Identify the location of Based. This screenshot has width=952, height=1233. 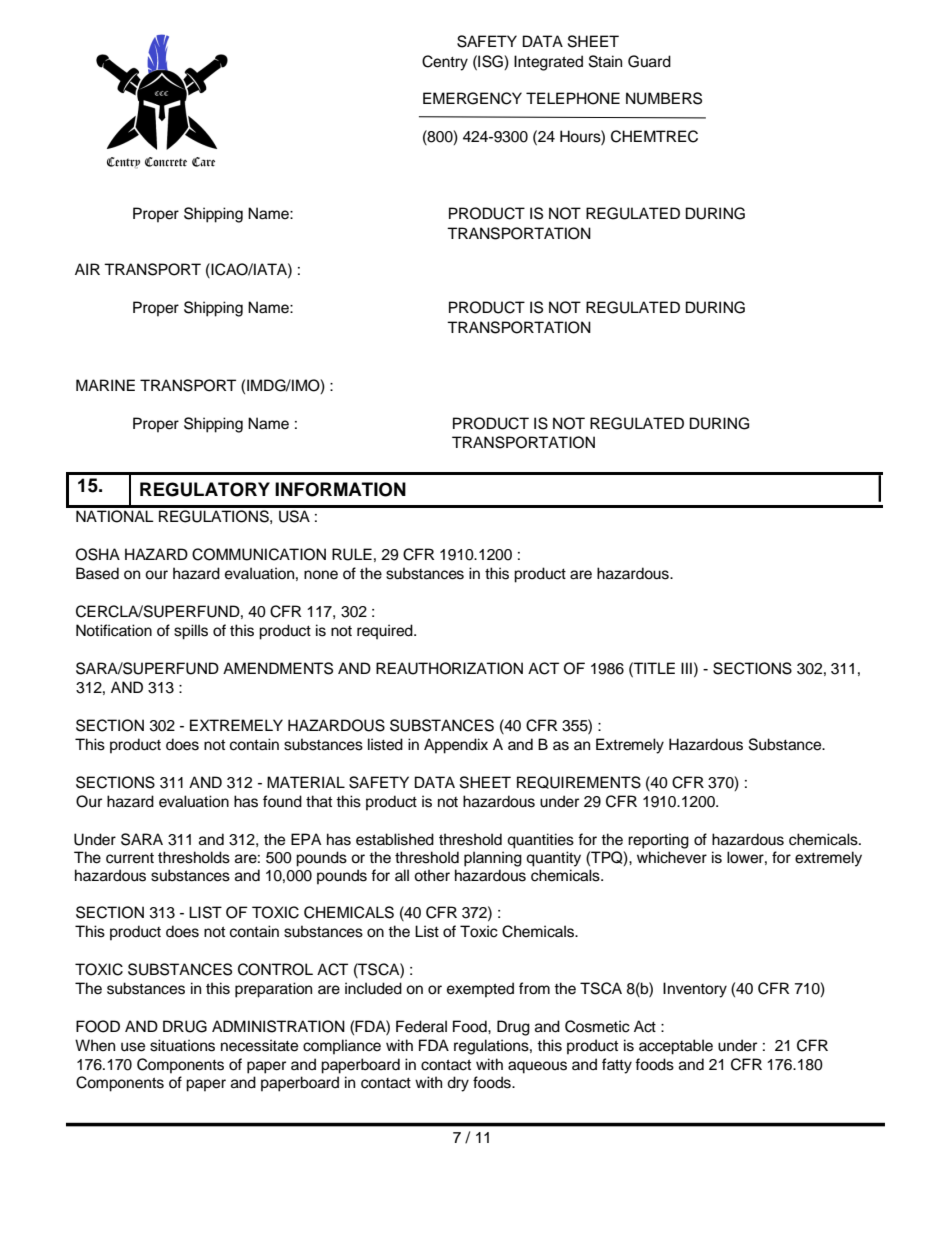
(97, 573).
